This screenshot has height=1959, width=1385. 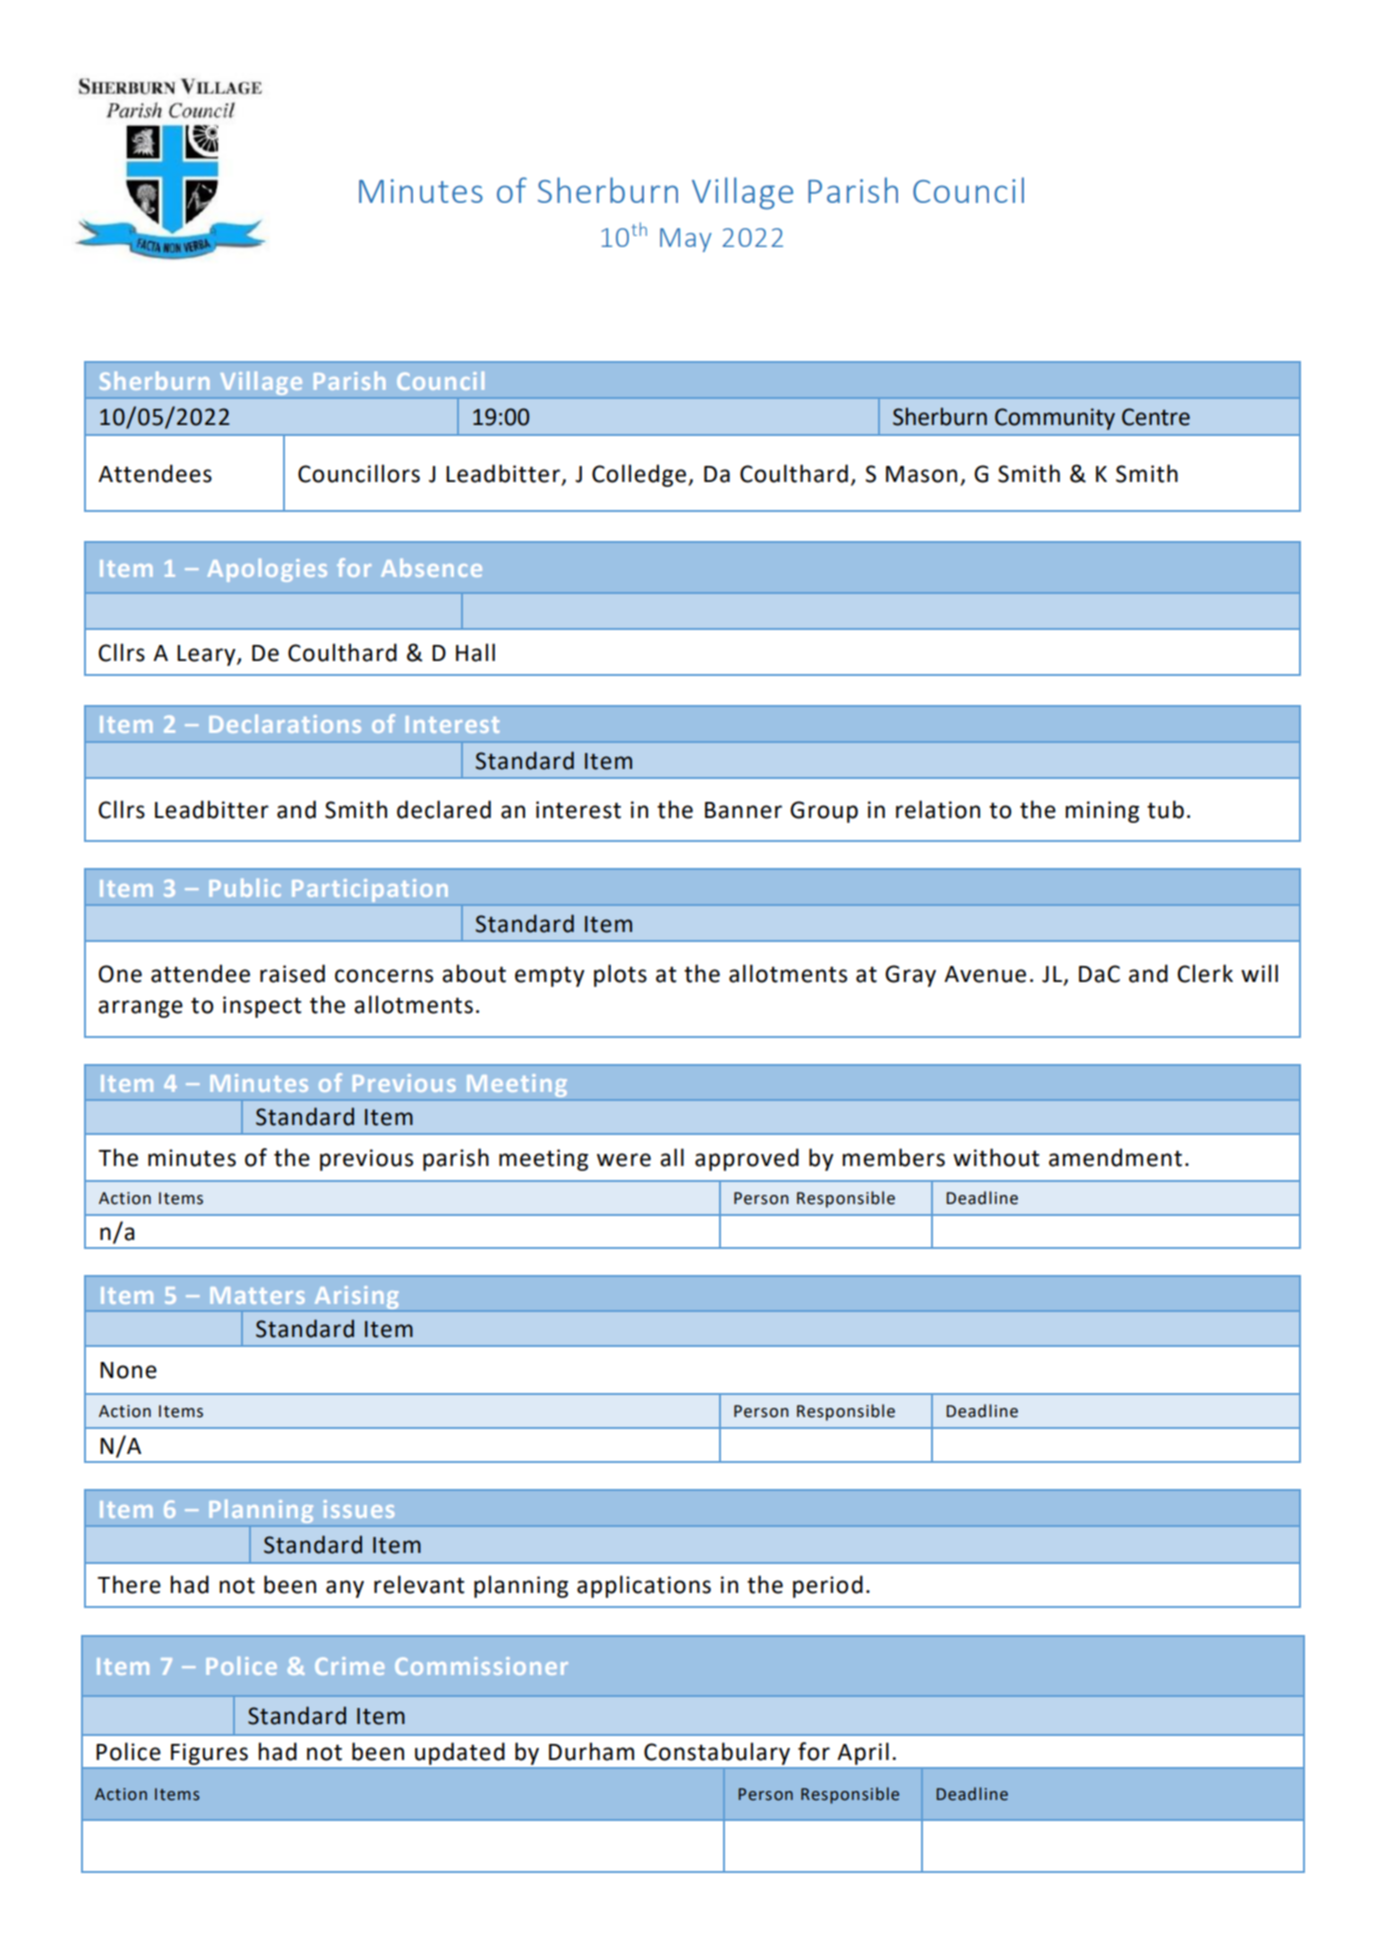 I want to click on Centre, so click(x=1156, y=417).
